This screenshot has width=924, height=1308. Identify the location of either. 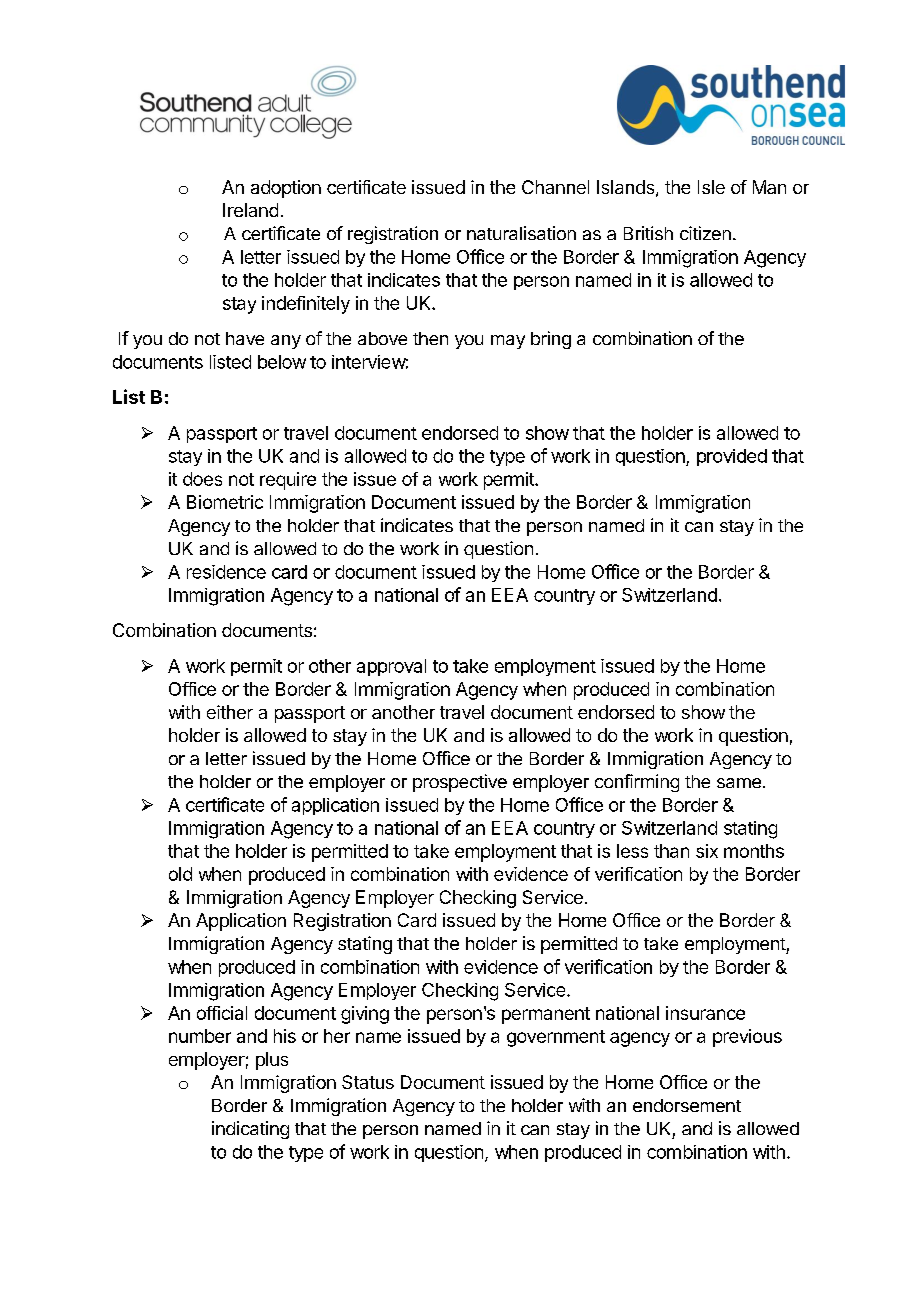
(230, 712).
